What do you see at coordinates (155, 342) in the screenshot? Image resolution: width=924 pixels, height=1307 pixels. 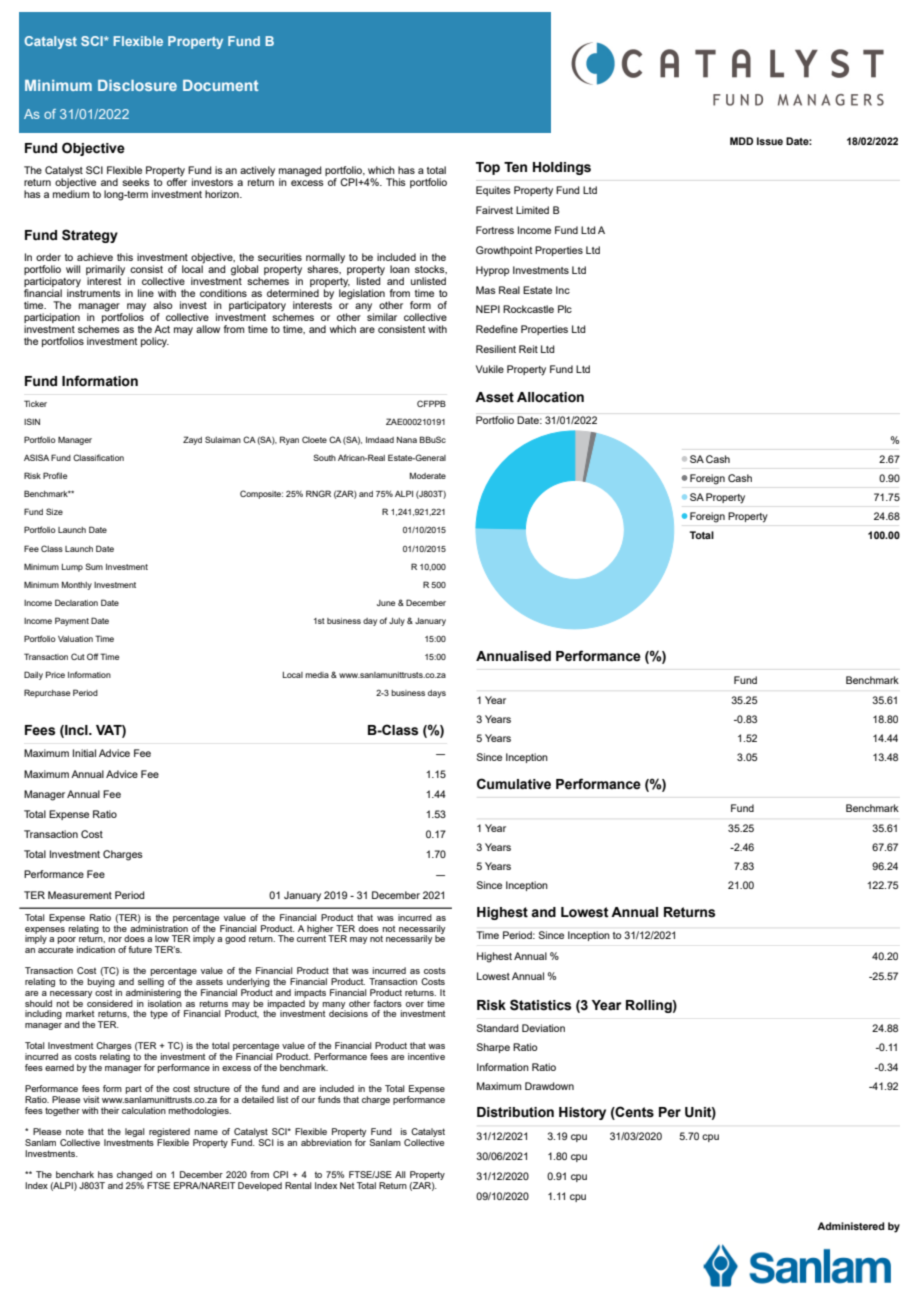 I see `policy` at bounding box center [155, 342].
